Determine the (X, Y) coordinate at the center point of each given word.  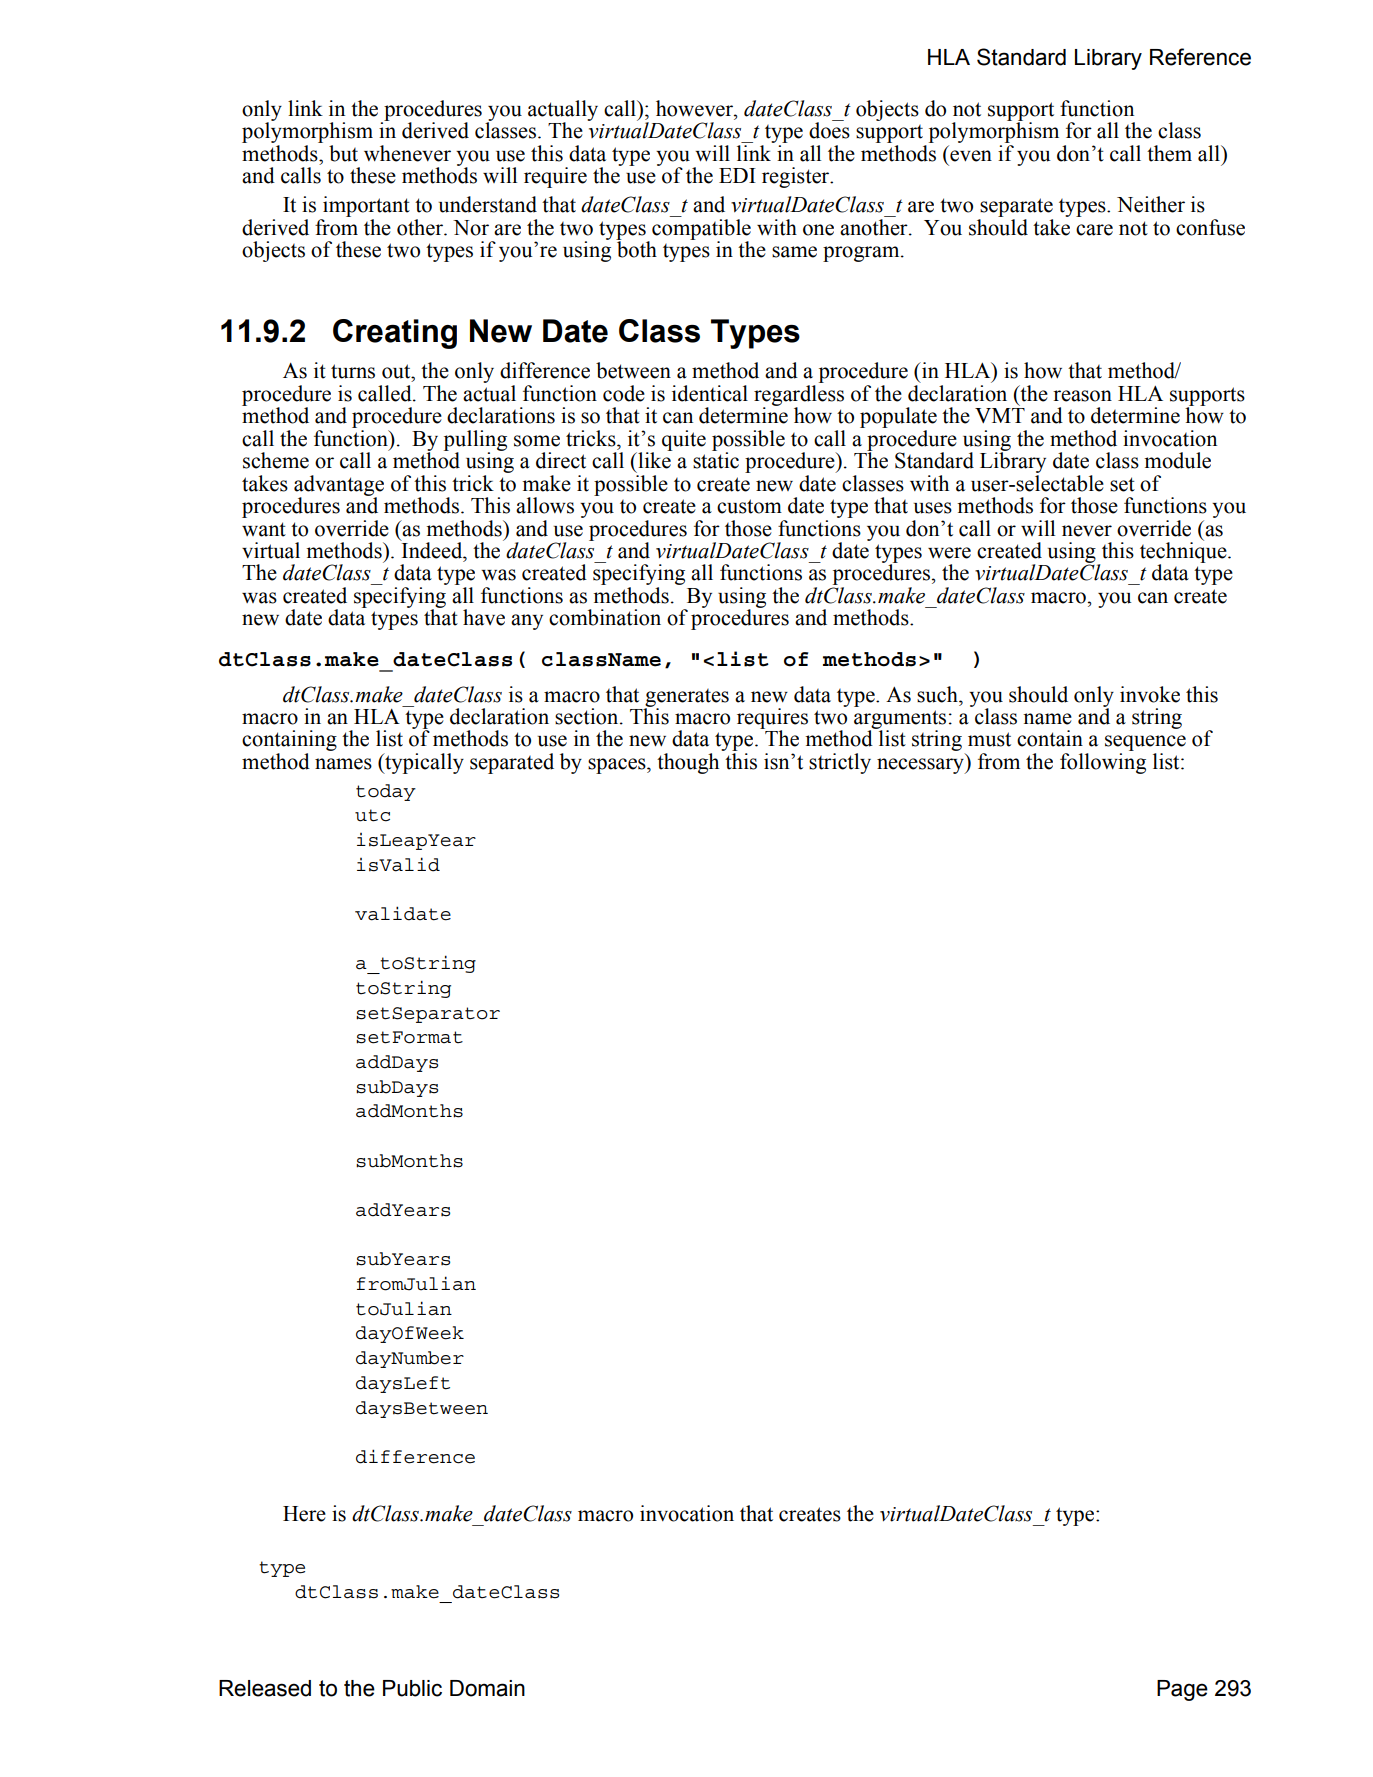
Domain (487, 1688)
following (1103, 763)
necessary (921, 766)
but (343, 153)
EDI (737, 175)
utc (372, 815)
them (1169, 153)
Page (1182, 1690)
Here (304, 1514)
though (688, 763)
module (1177, 460)
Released (265, 1688)
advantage (339, 486)
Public (412, 1688)
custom (749, 506)
